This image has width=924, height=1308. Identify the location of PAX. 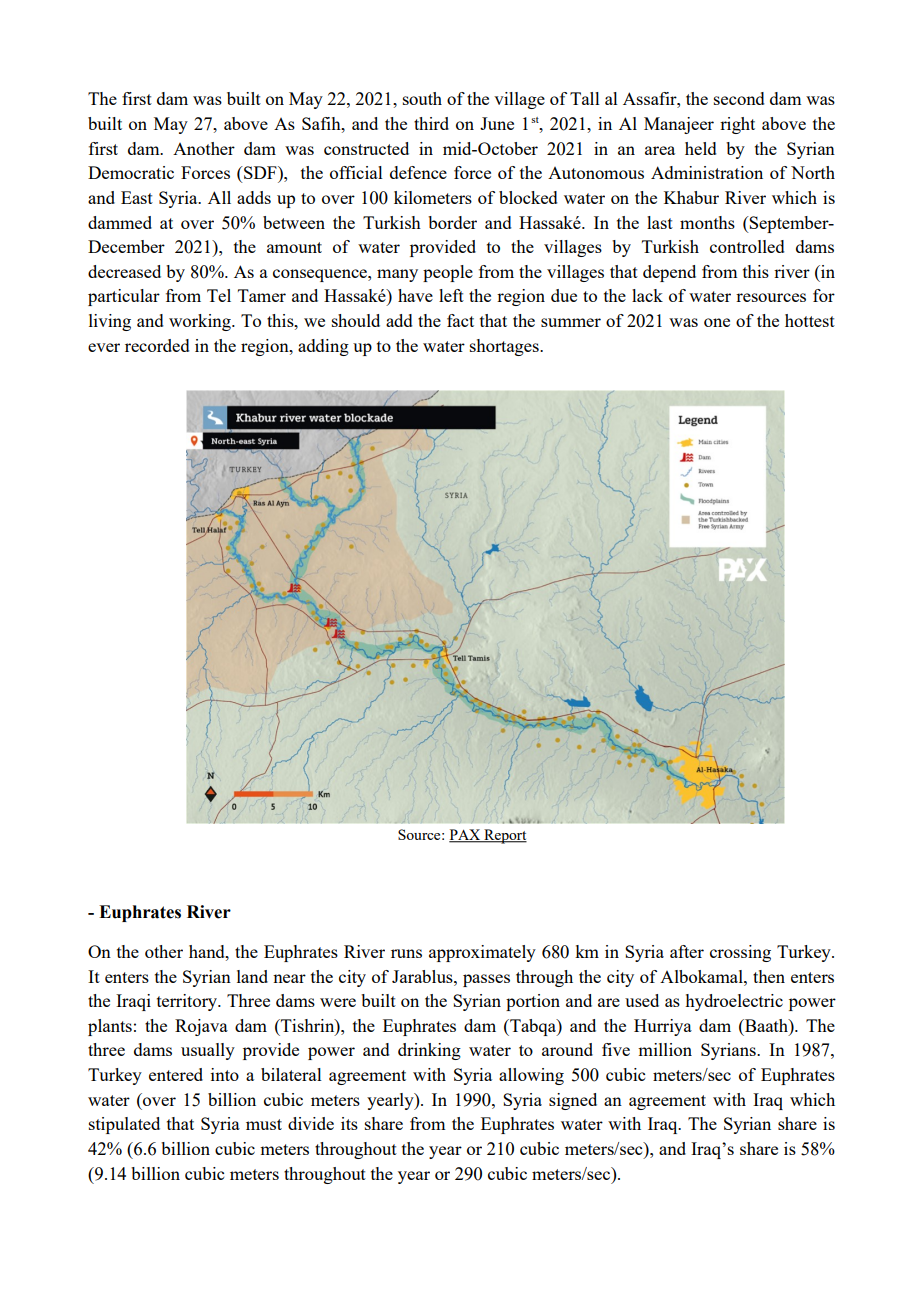
(466, 836).
